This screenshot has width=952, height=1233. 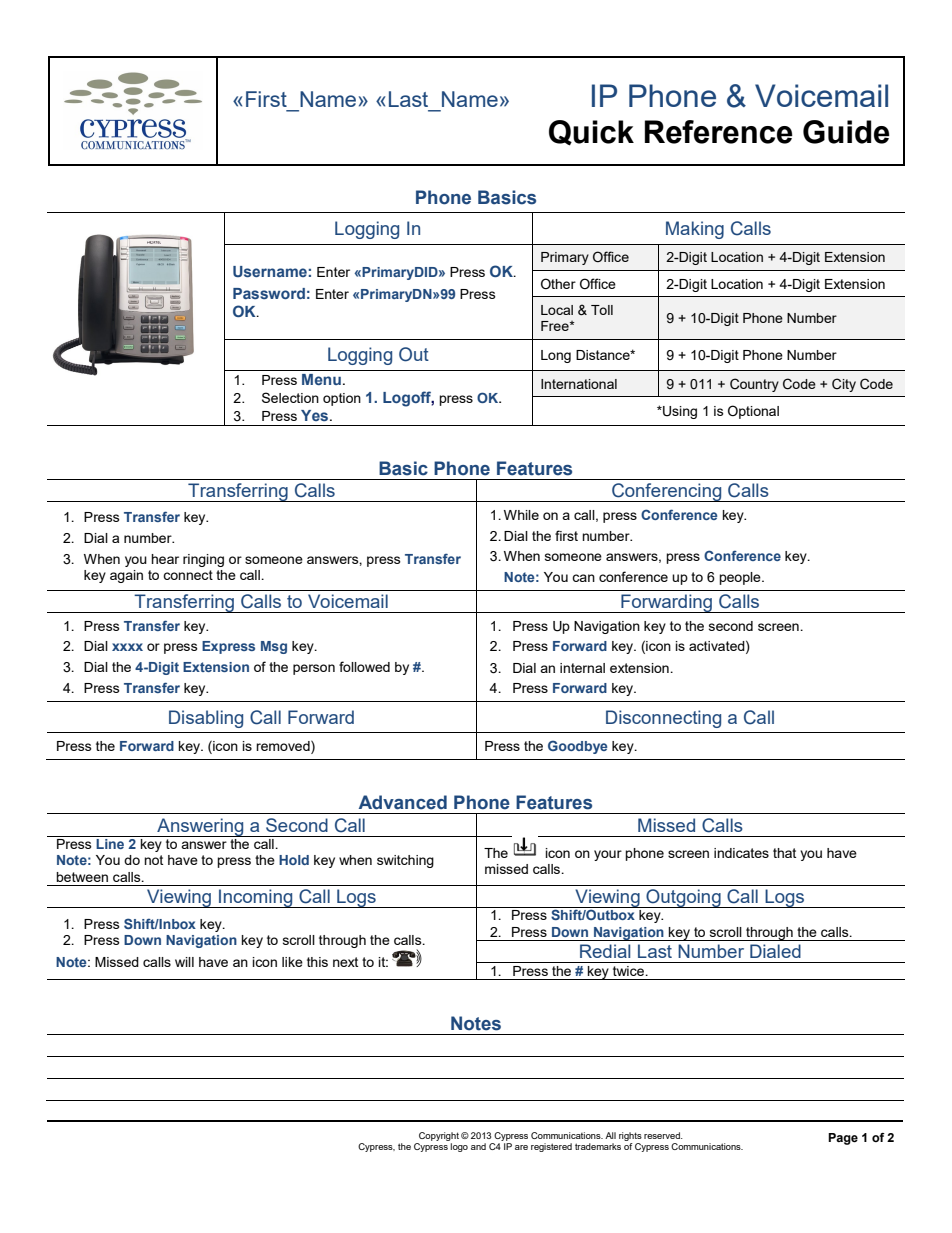 What do you see at coordinates (290, 397) in the screenshot?
I see `Selection` at bounding box center [290, 397].
